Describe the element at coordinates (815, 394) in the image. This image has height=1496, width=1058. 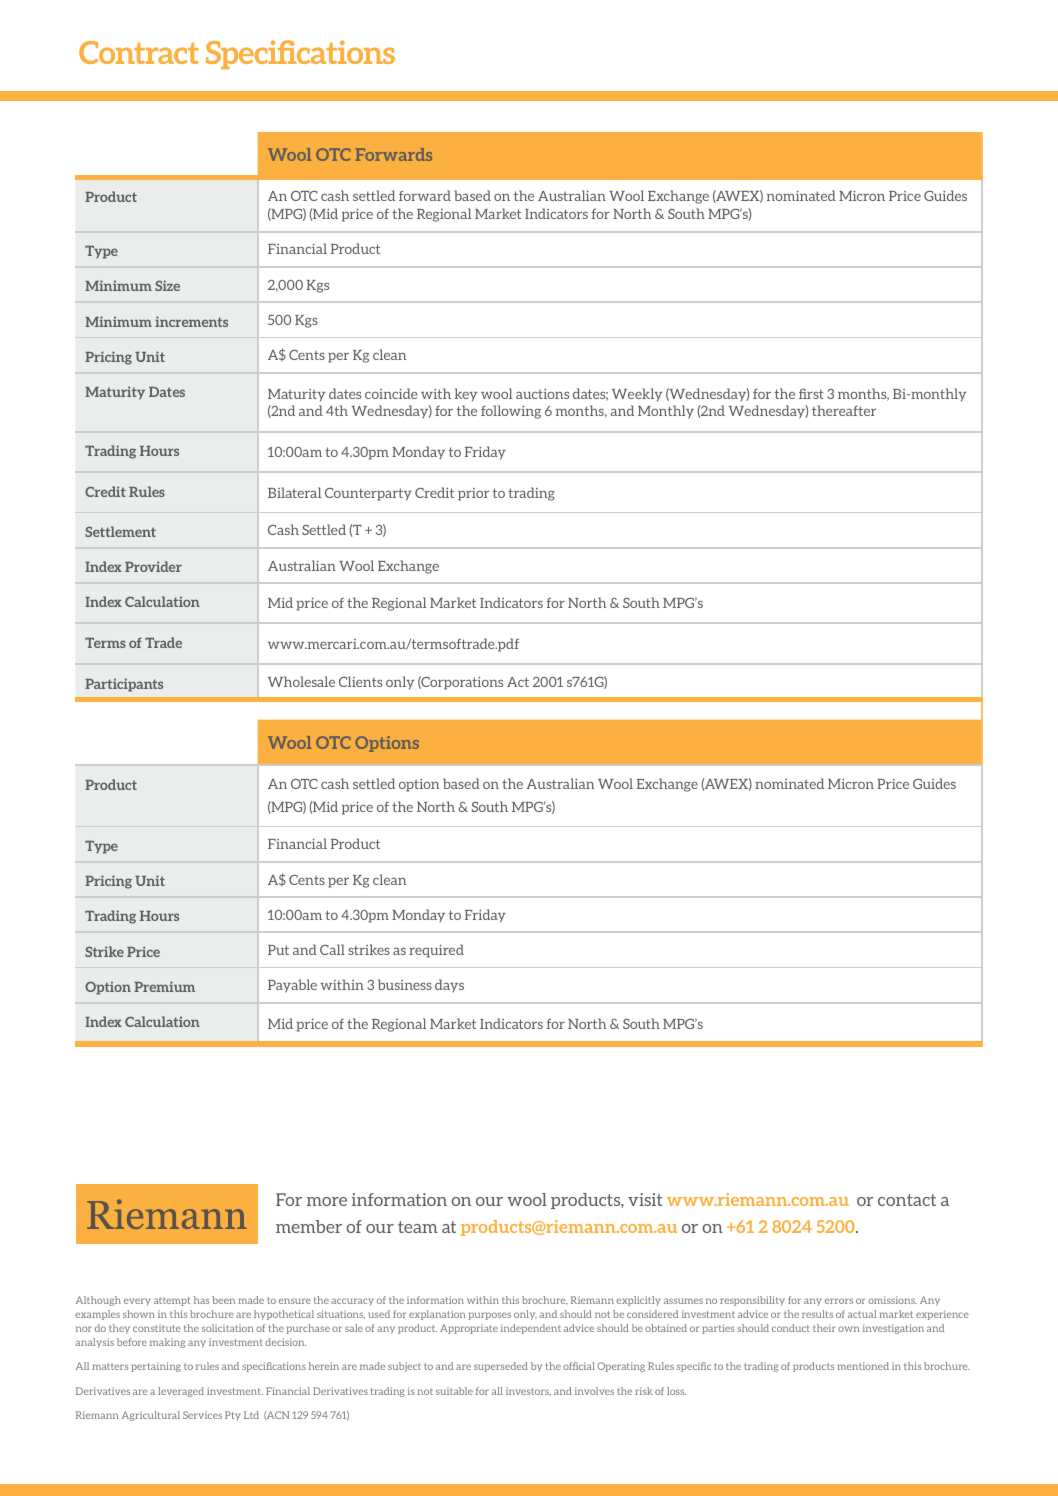
I see `rst` at that location.
